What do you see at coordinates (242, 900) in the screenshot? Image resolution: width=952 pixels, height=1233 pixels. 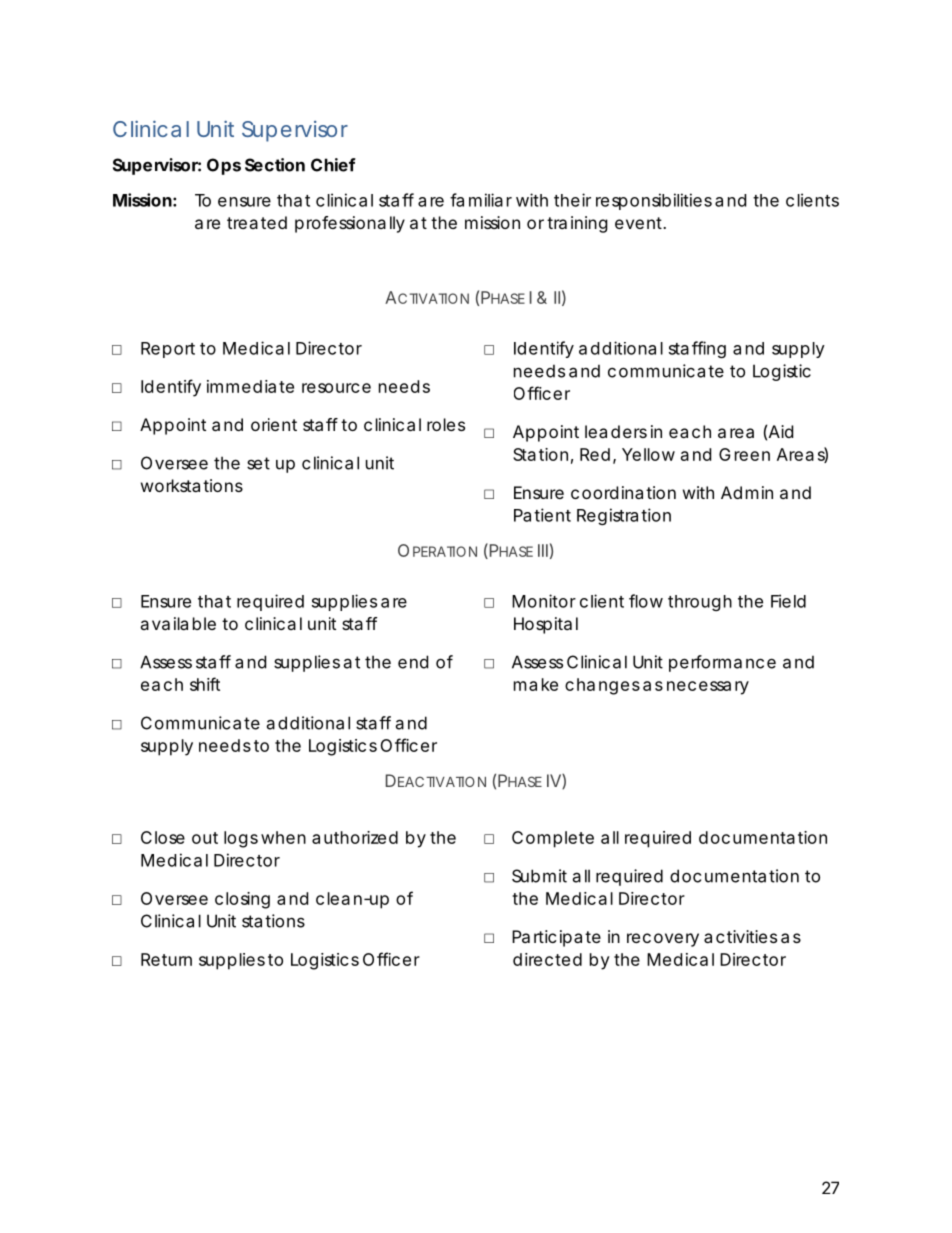 I see `closing` at bounding box center [242, 900].
